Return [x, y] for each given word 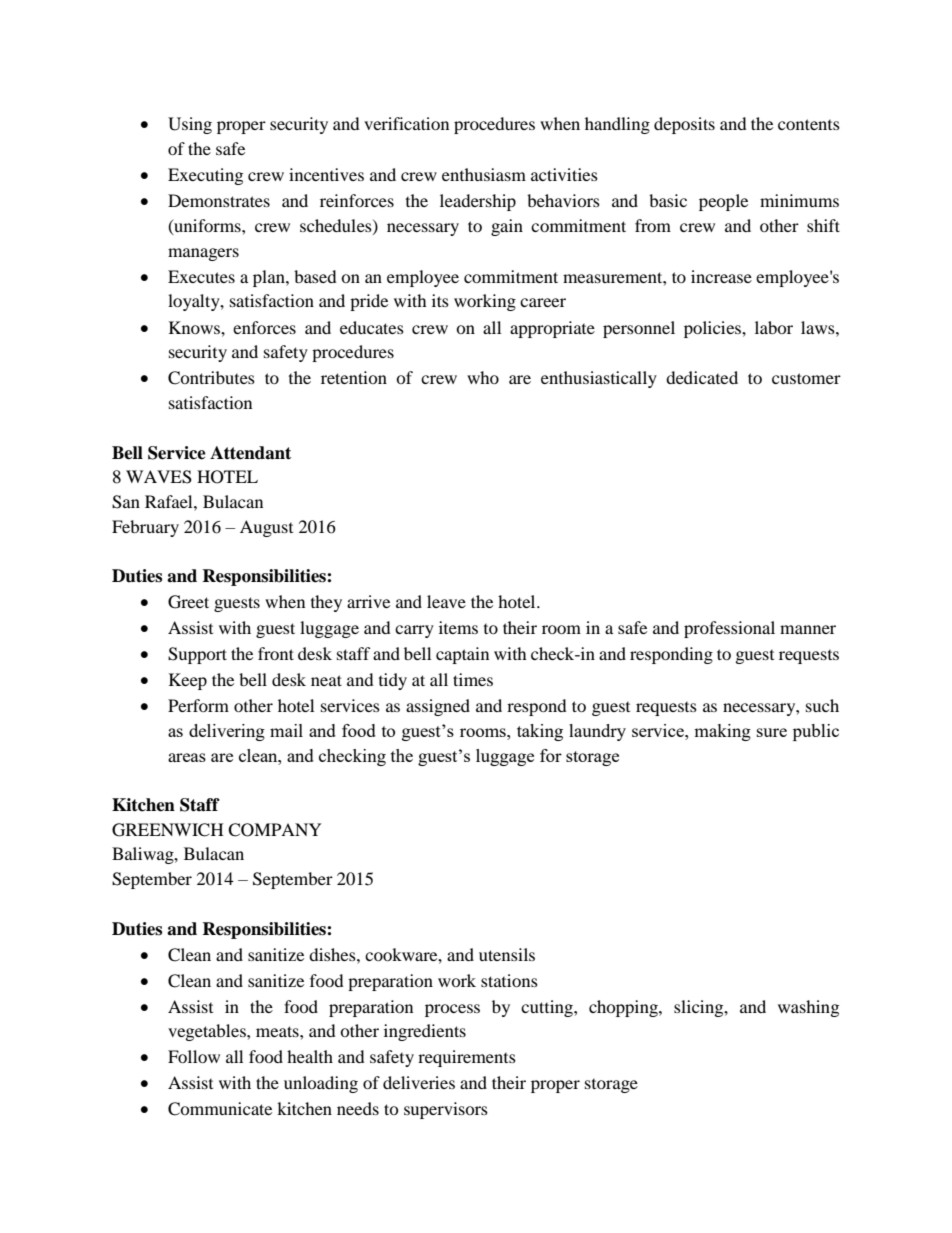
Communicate [220, 1109]
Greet [188, 602]
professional [729, 629]
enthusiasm [484, 174]
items [458, 627]
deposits [684, 125]
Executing [205, 176]
